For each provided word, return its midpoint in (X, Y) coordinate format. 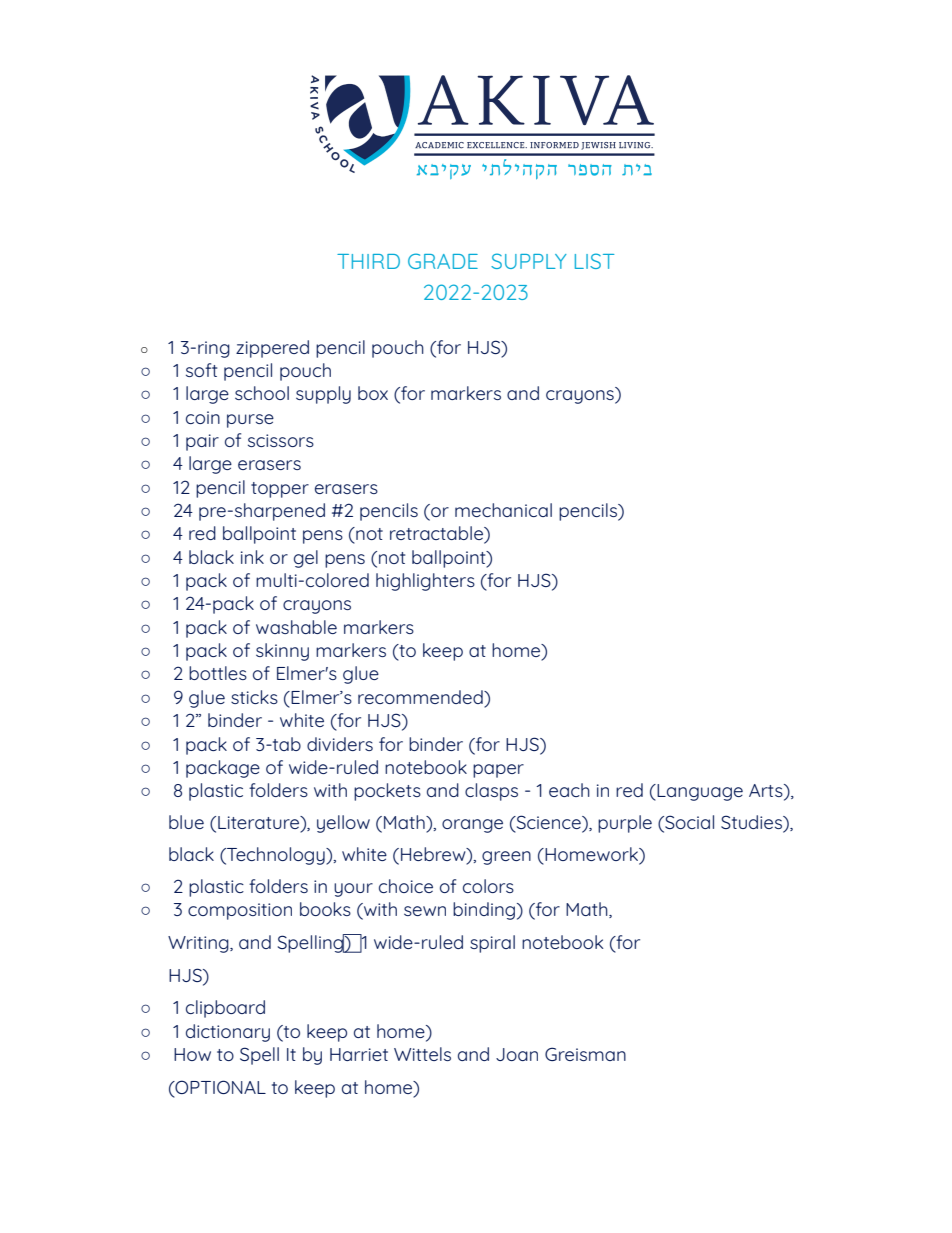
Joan (517, 1054)
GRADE (443, 261)
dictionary (228, 1033)
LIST (594, 261)
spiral (492, 944)
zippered (272, 349)
